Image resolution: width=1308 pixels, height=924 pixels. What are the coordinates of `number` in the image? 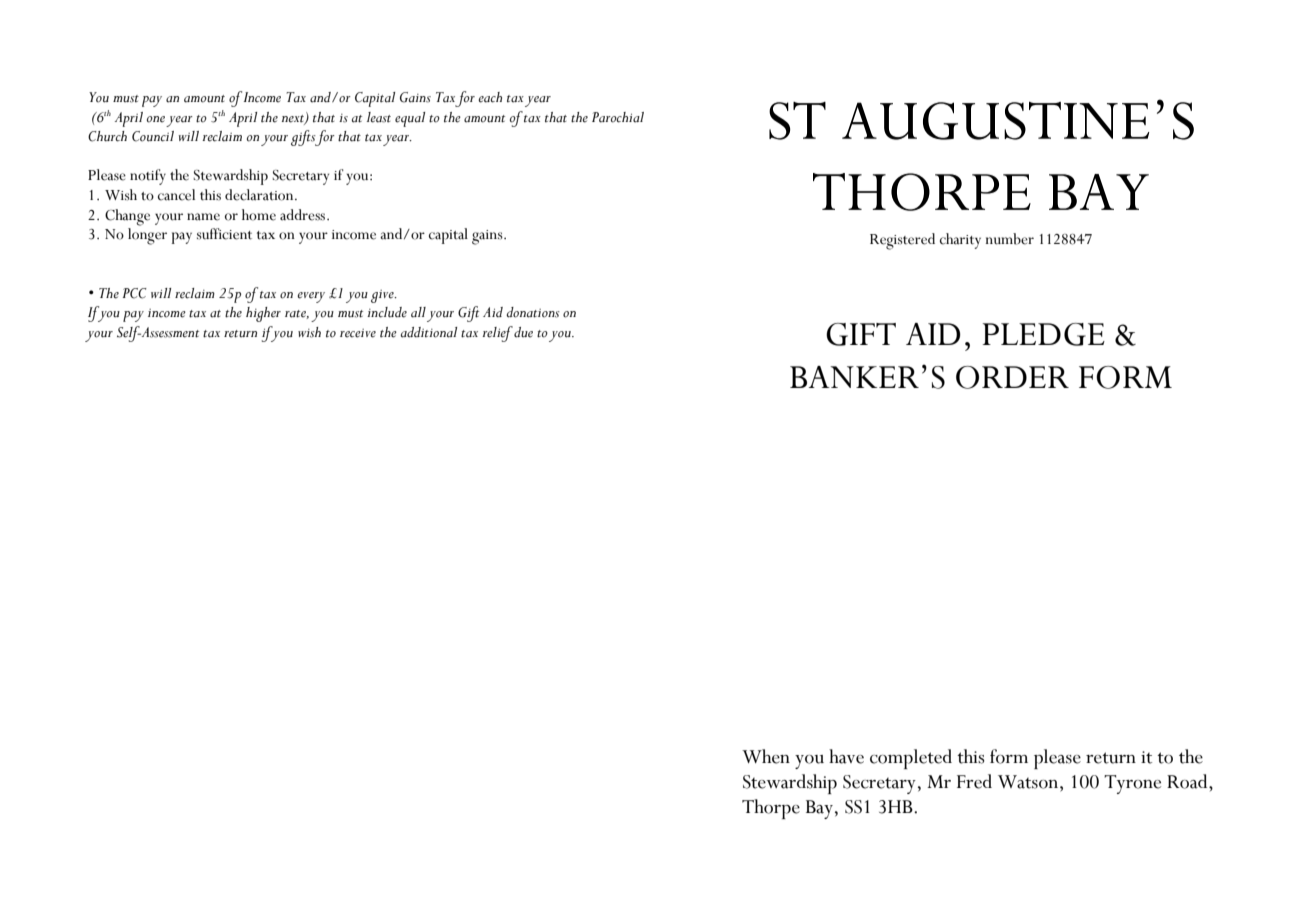 It's located at (1010, 239).
